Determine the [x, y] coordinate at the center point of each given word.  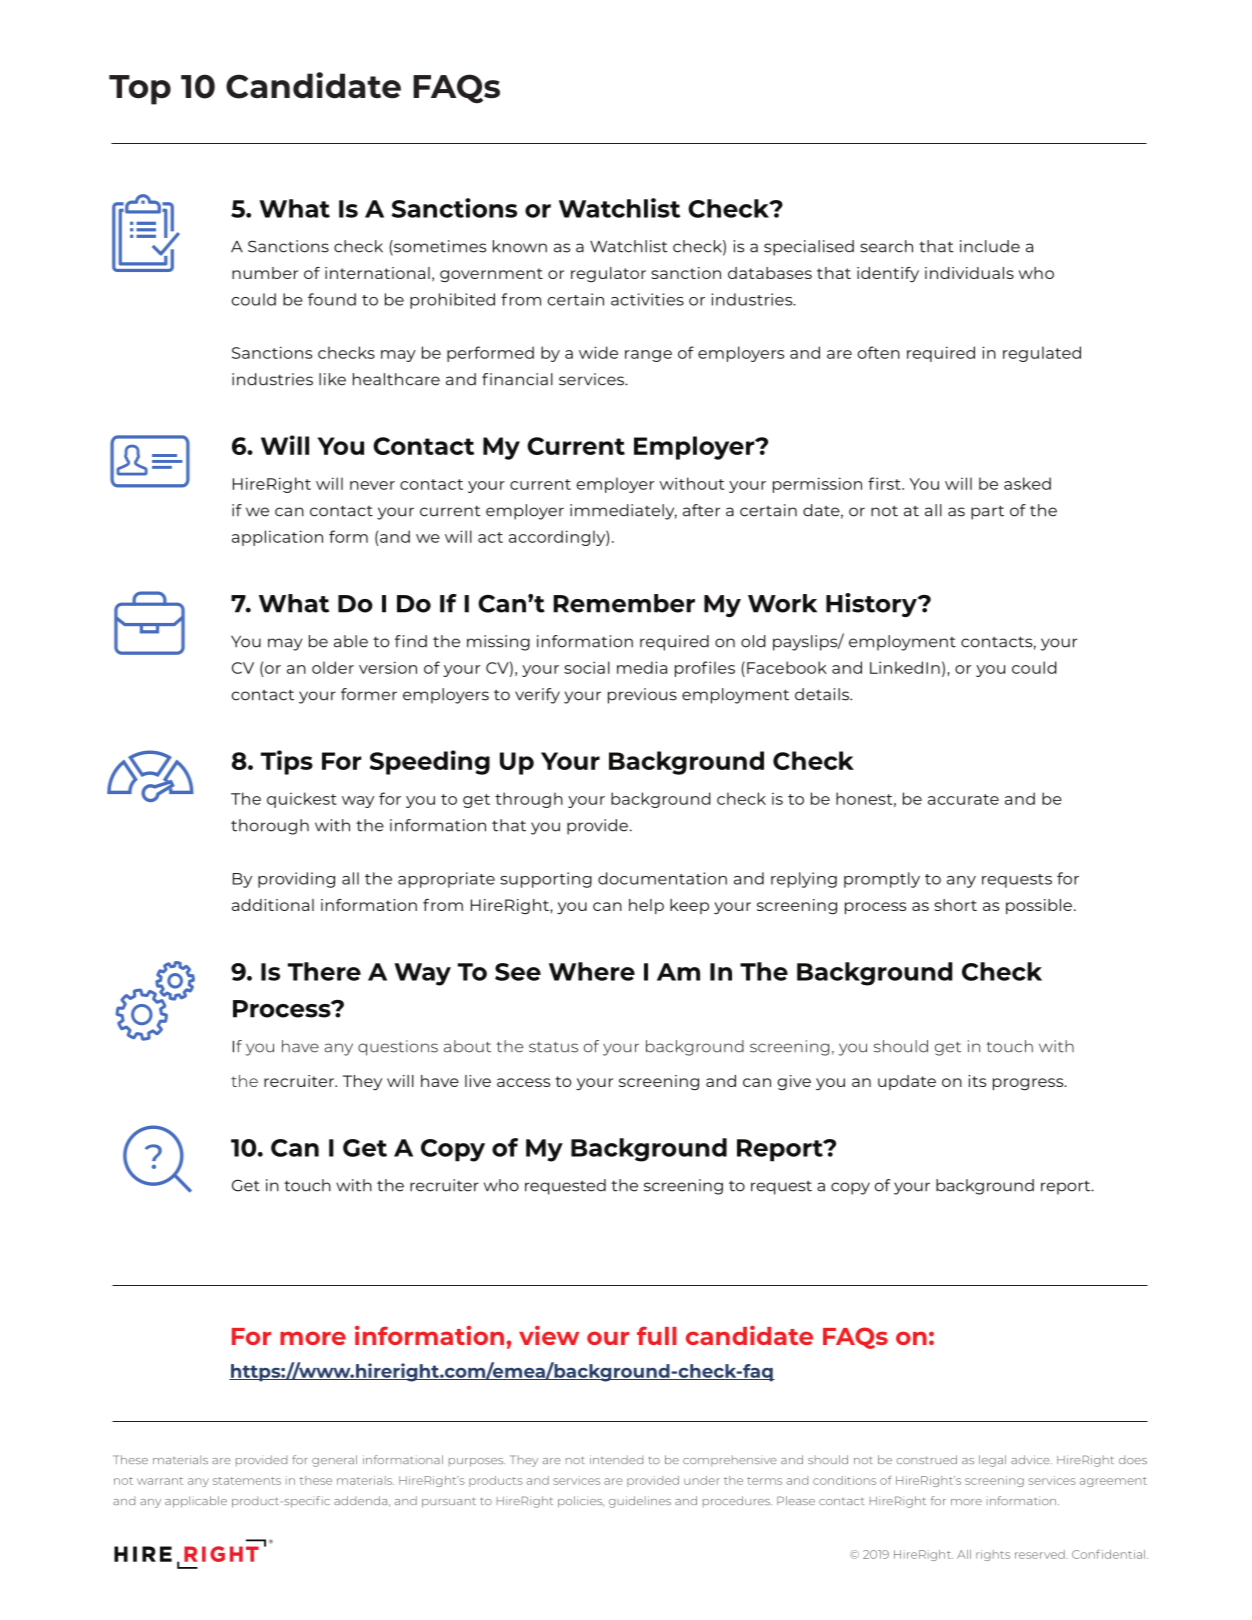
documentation [662, 878]
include [990, 246]
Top [140, 90]
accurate [963, 799]
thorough [270, 827]
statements [247, 1481]
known [520, 246]
